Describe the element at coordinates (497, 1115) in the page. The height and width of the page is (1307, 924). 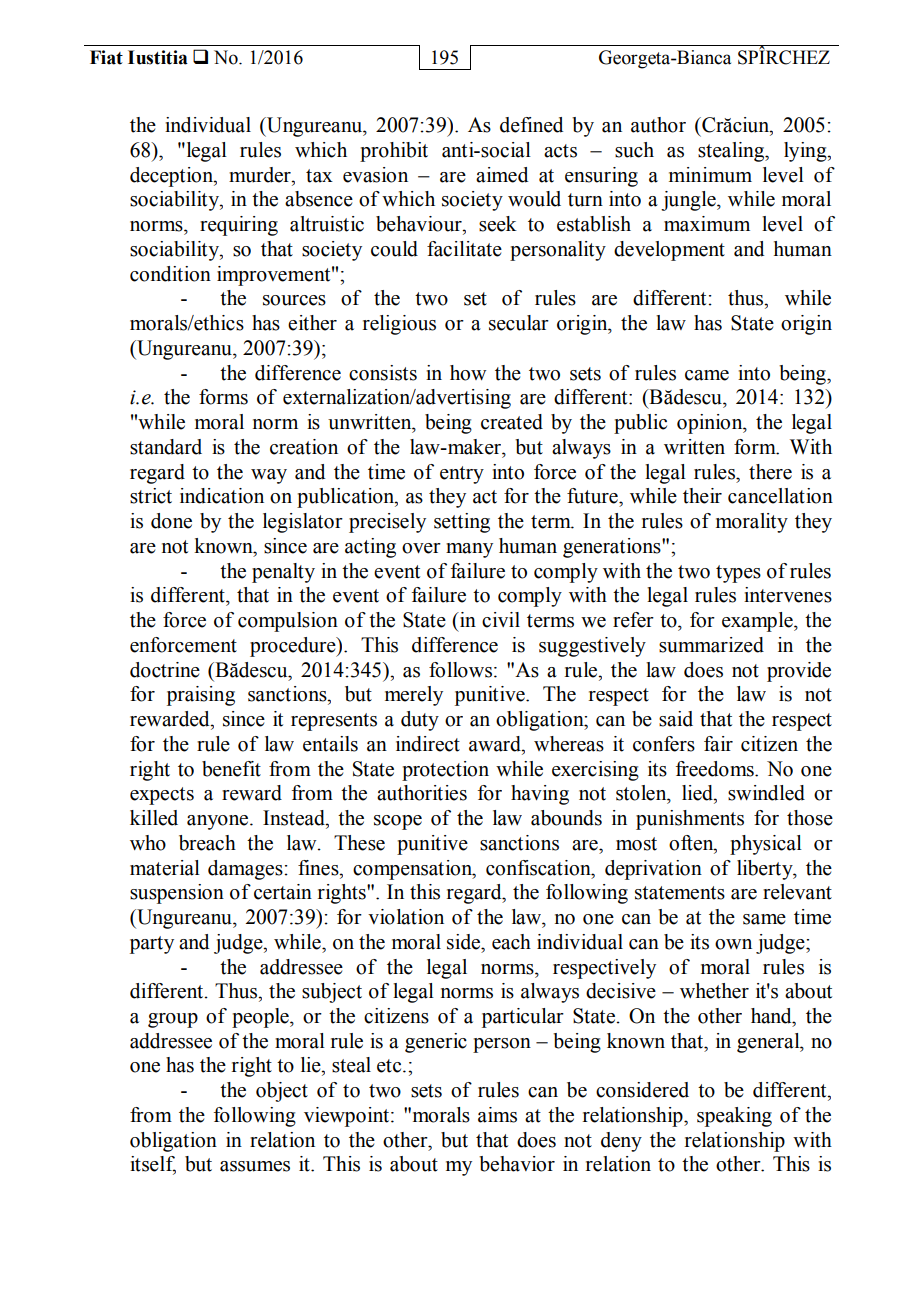
I see `aims` at that location.
